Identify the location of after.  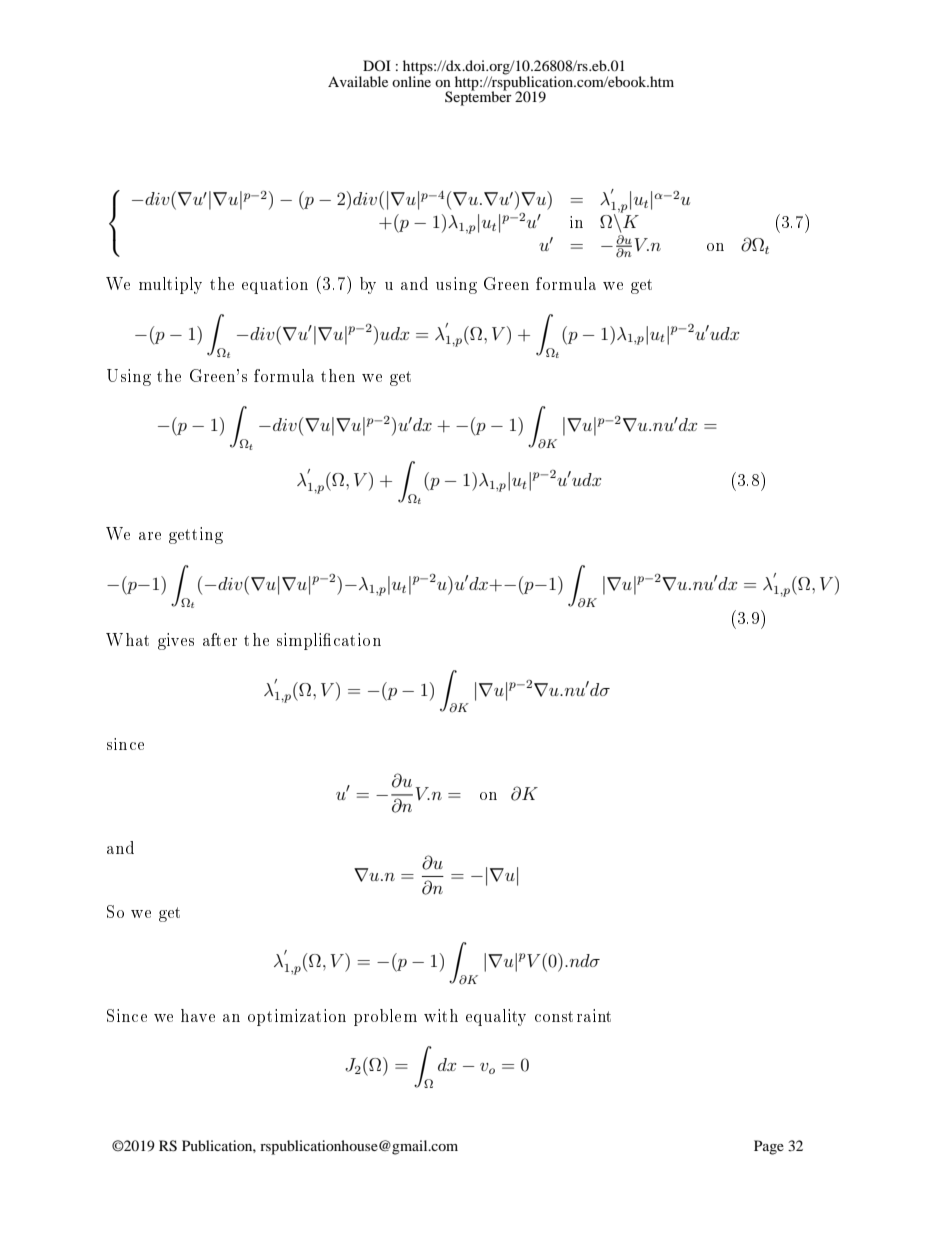
(220, 639).
